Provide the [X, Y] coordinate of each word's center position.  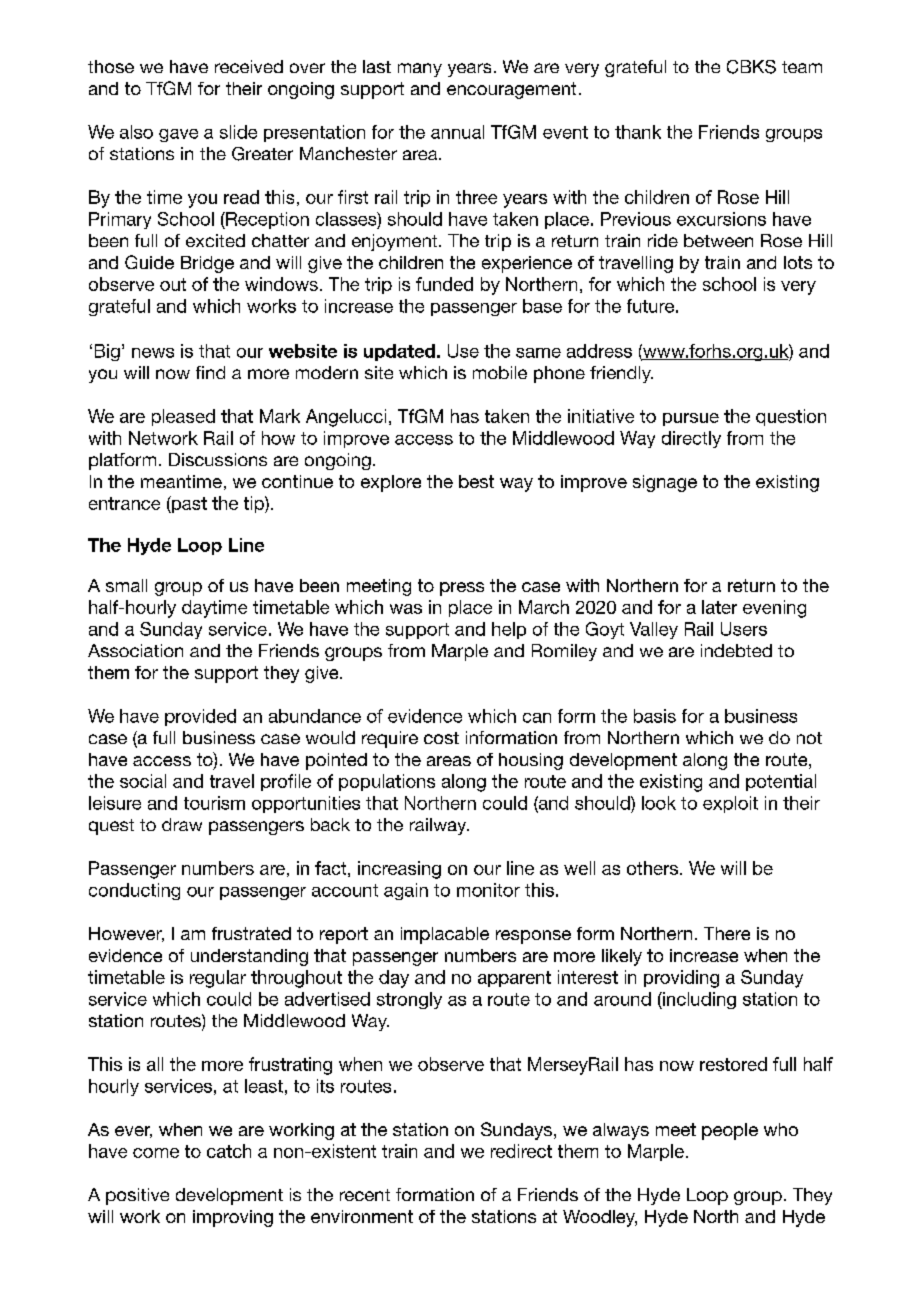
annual [457, 132]
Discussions [218, 459]
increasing [399, 870]
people [730, 1131]
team [802, 67]
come [156, 1153]
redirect [521, 1151]
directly [691, 439]
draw [182, 824]
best [476, 481]
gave [178, 135]
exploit [730, 804]
